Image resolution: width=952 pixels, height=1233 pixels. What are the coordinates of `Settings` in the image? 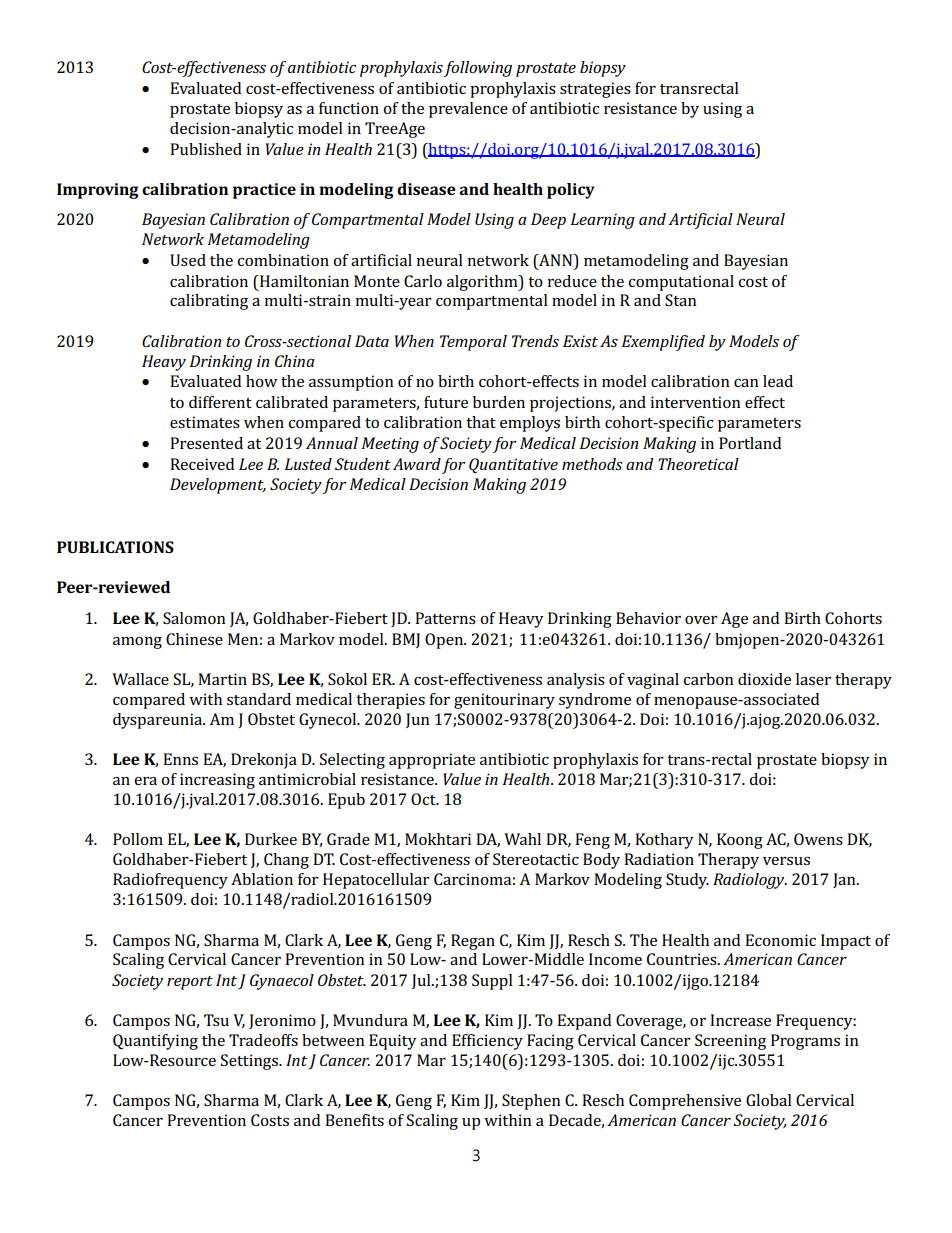 It's located at (250, 1062).
